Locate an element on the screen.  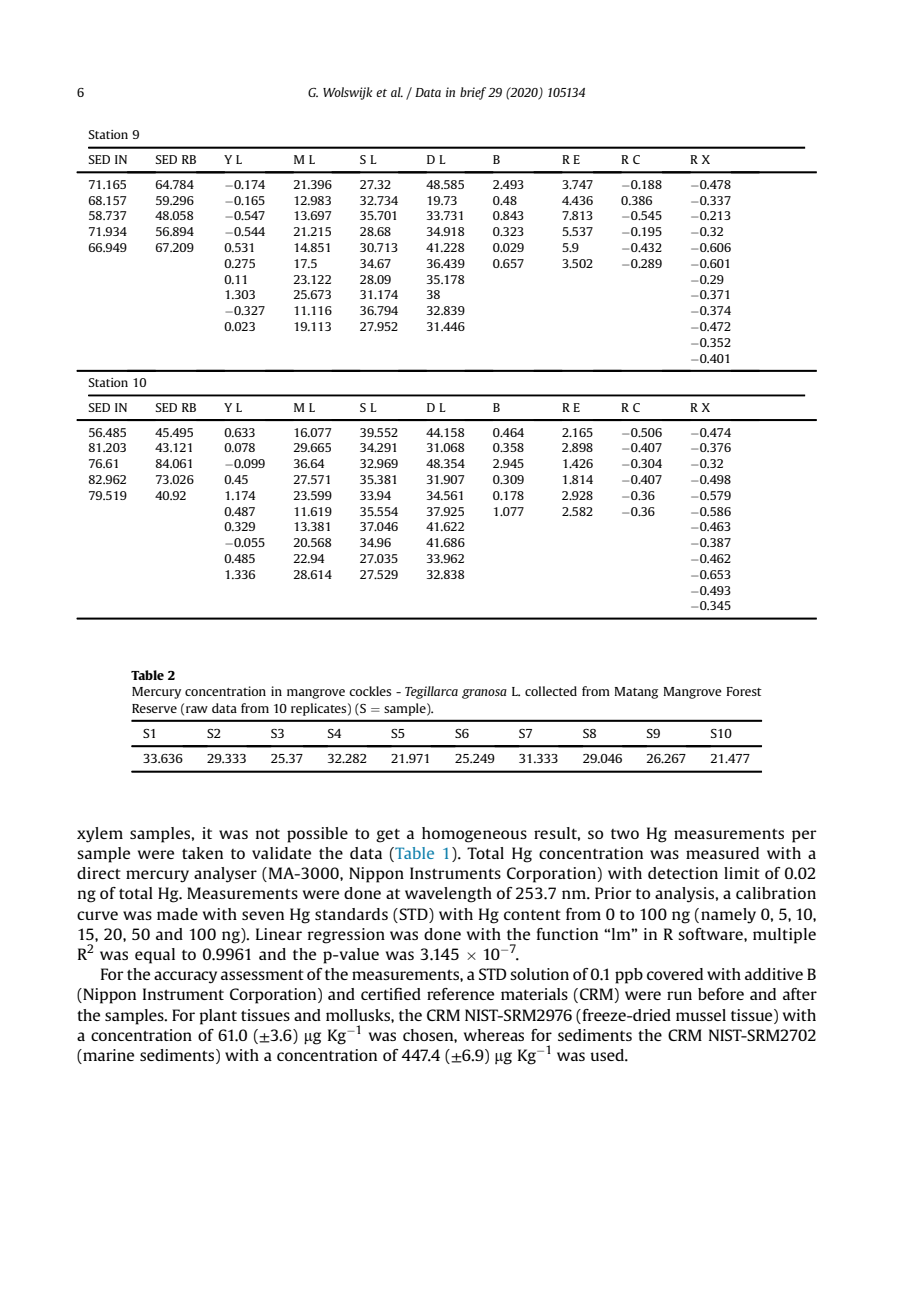
two is located at coordinates (625, 834).
